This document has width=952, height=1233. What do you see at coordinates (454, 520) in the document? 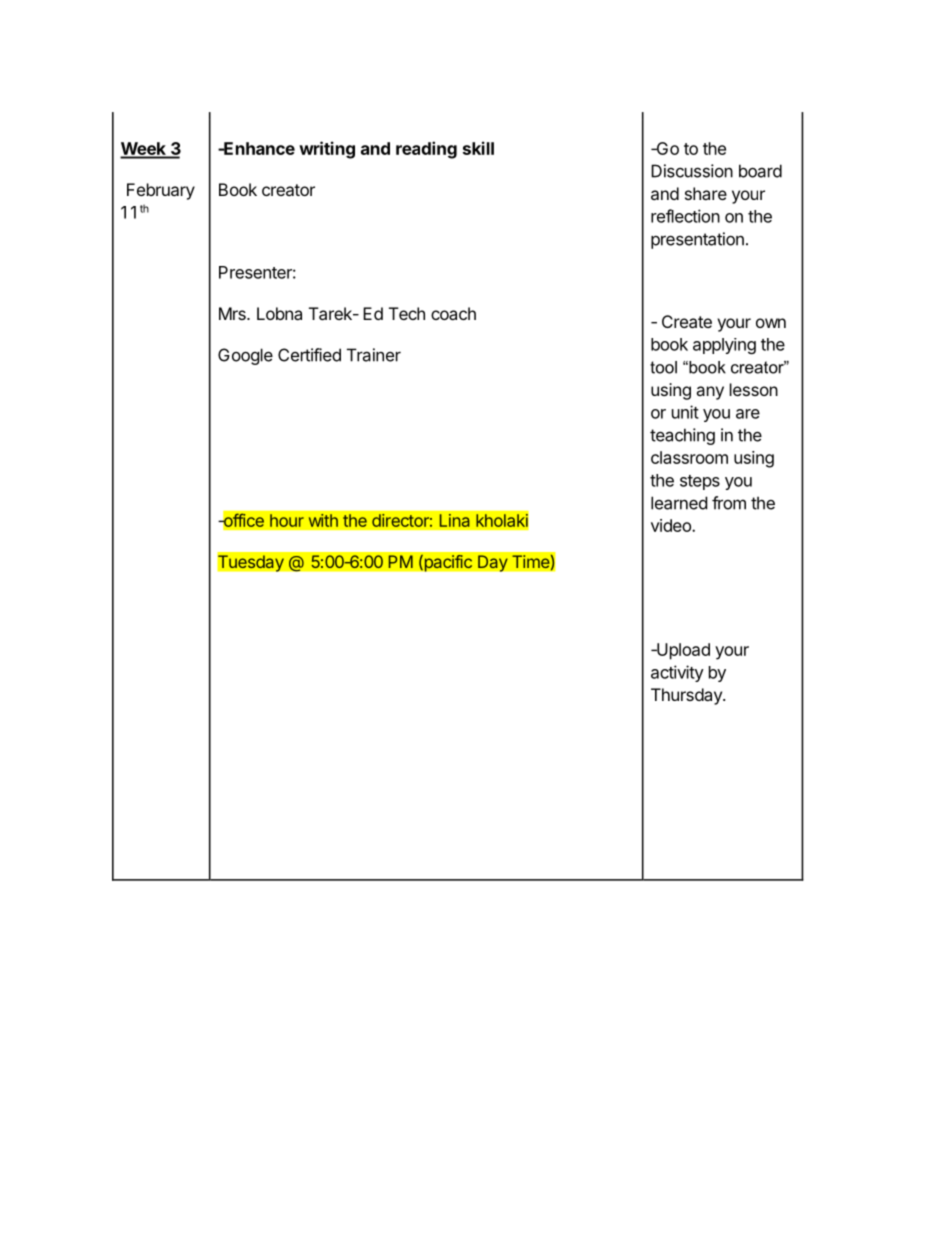
I see `Lina` at bounding box center [454, 520].
